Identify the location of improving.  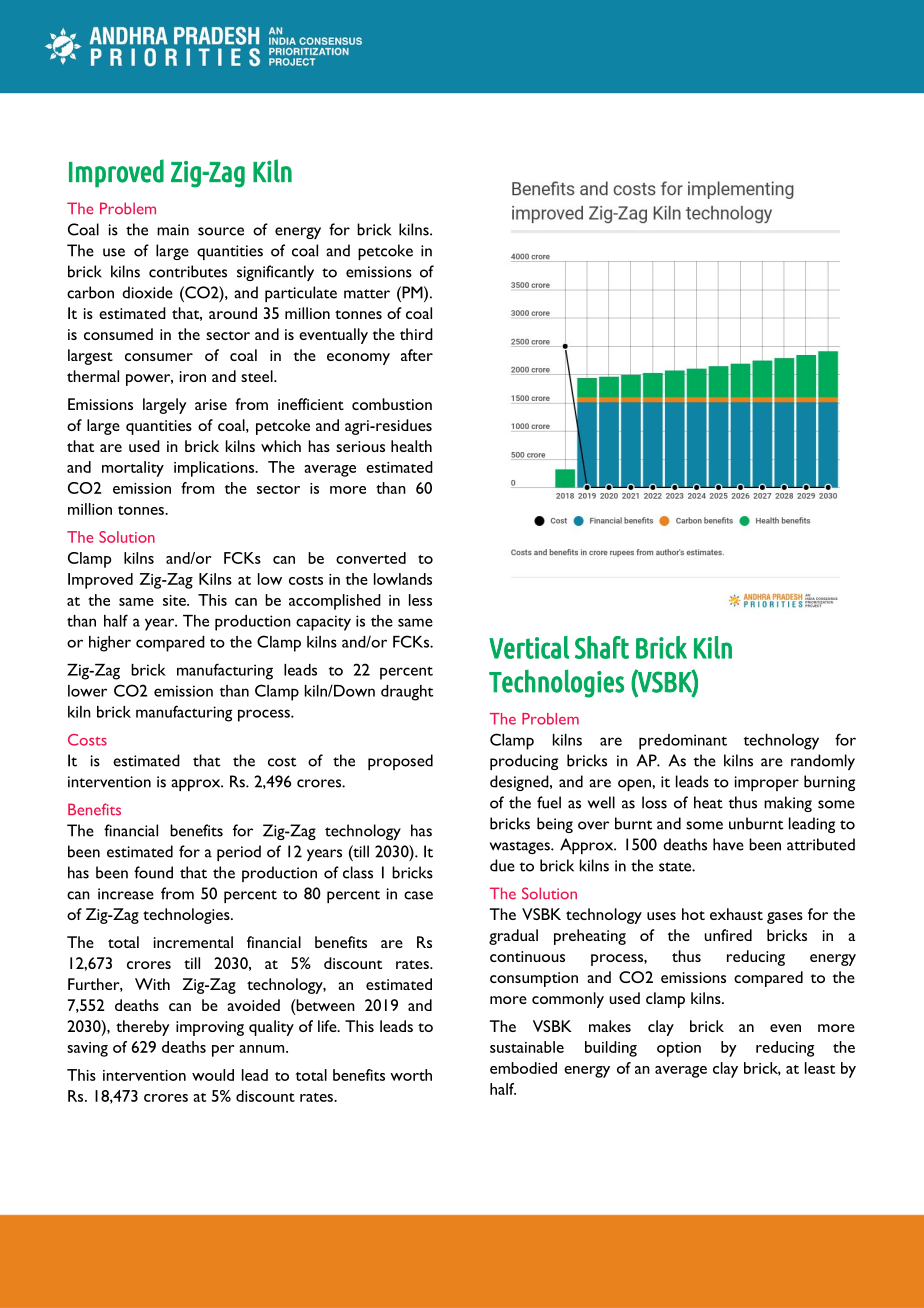
(210, 1028).
